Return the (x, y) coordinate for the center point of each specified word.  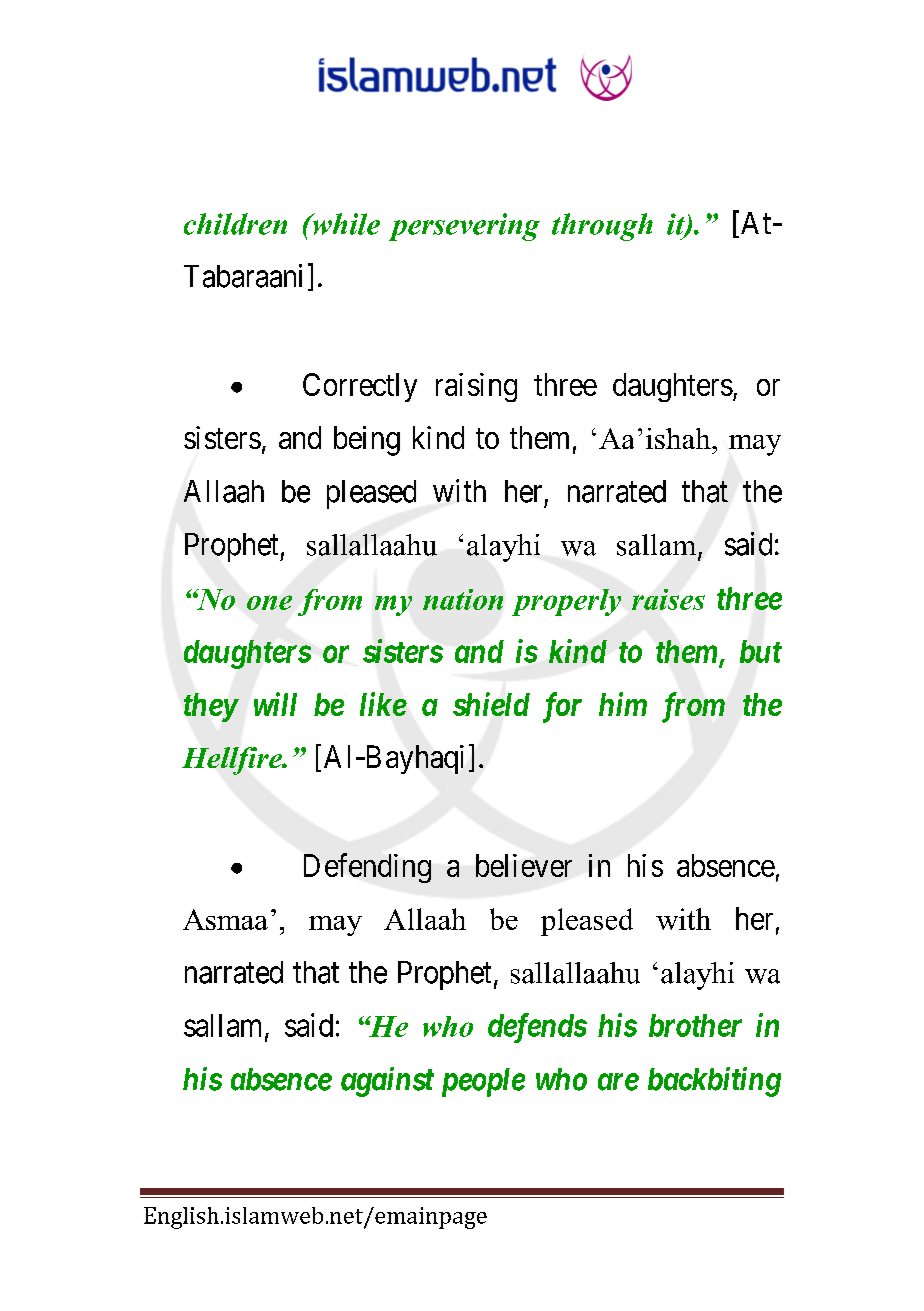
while (345, 224)
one (269, 602)
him (623, 704)
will (275, 704)
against (387, 1082)
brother (695, 1025)
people (483, 1082)
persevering (464, 227)
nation (463, 599)
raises (668, 599)
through (602, 227)
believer (524, 865)
